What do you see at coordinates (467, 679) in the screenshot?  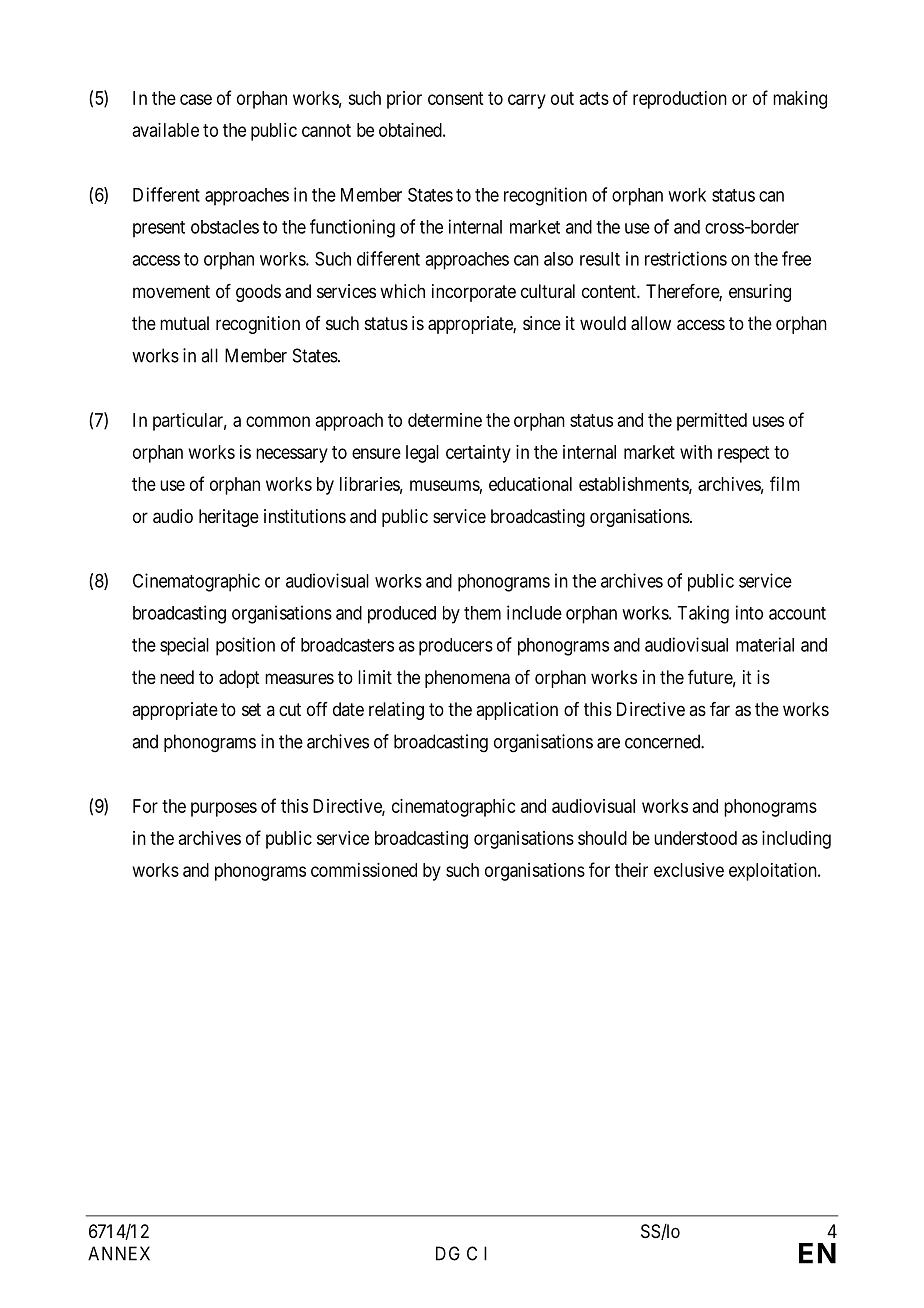 I see `phenomena` at bounding box center [467, 679].
